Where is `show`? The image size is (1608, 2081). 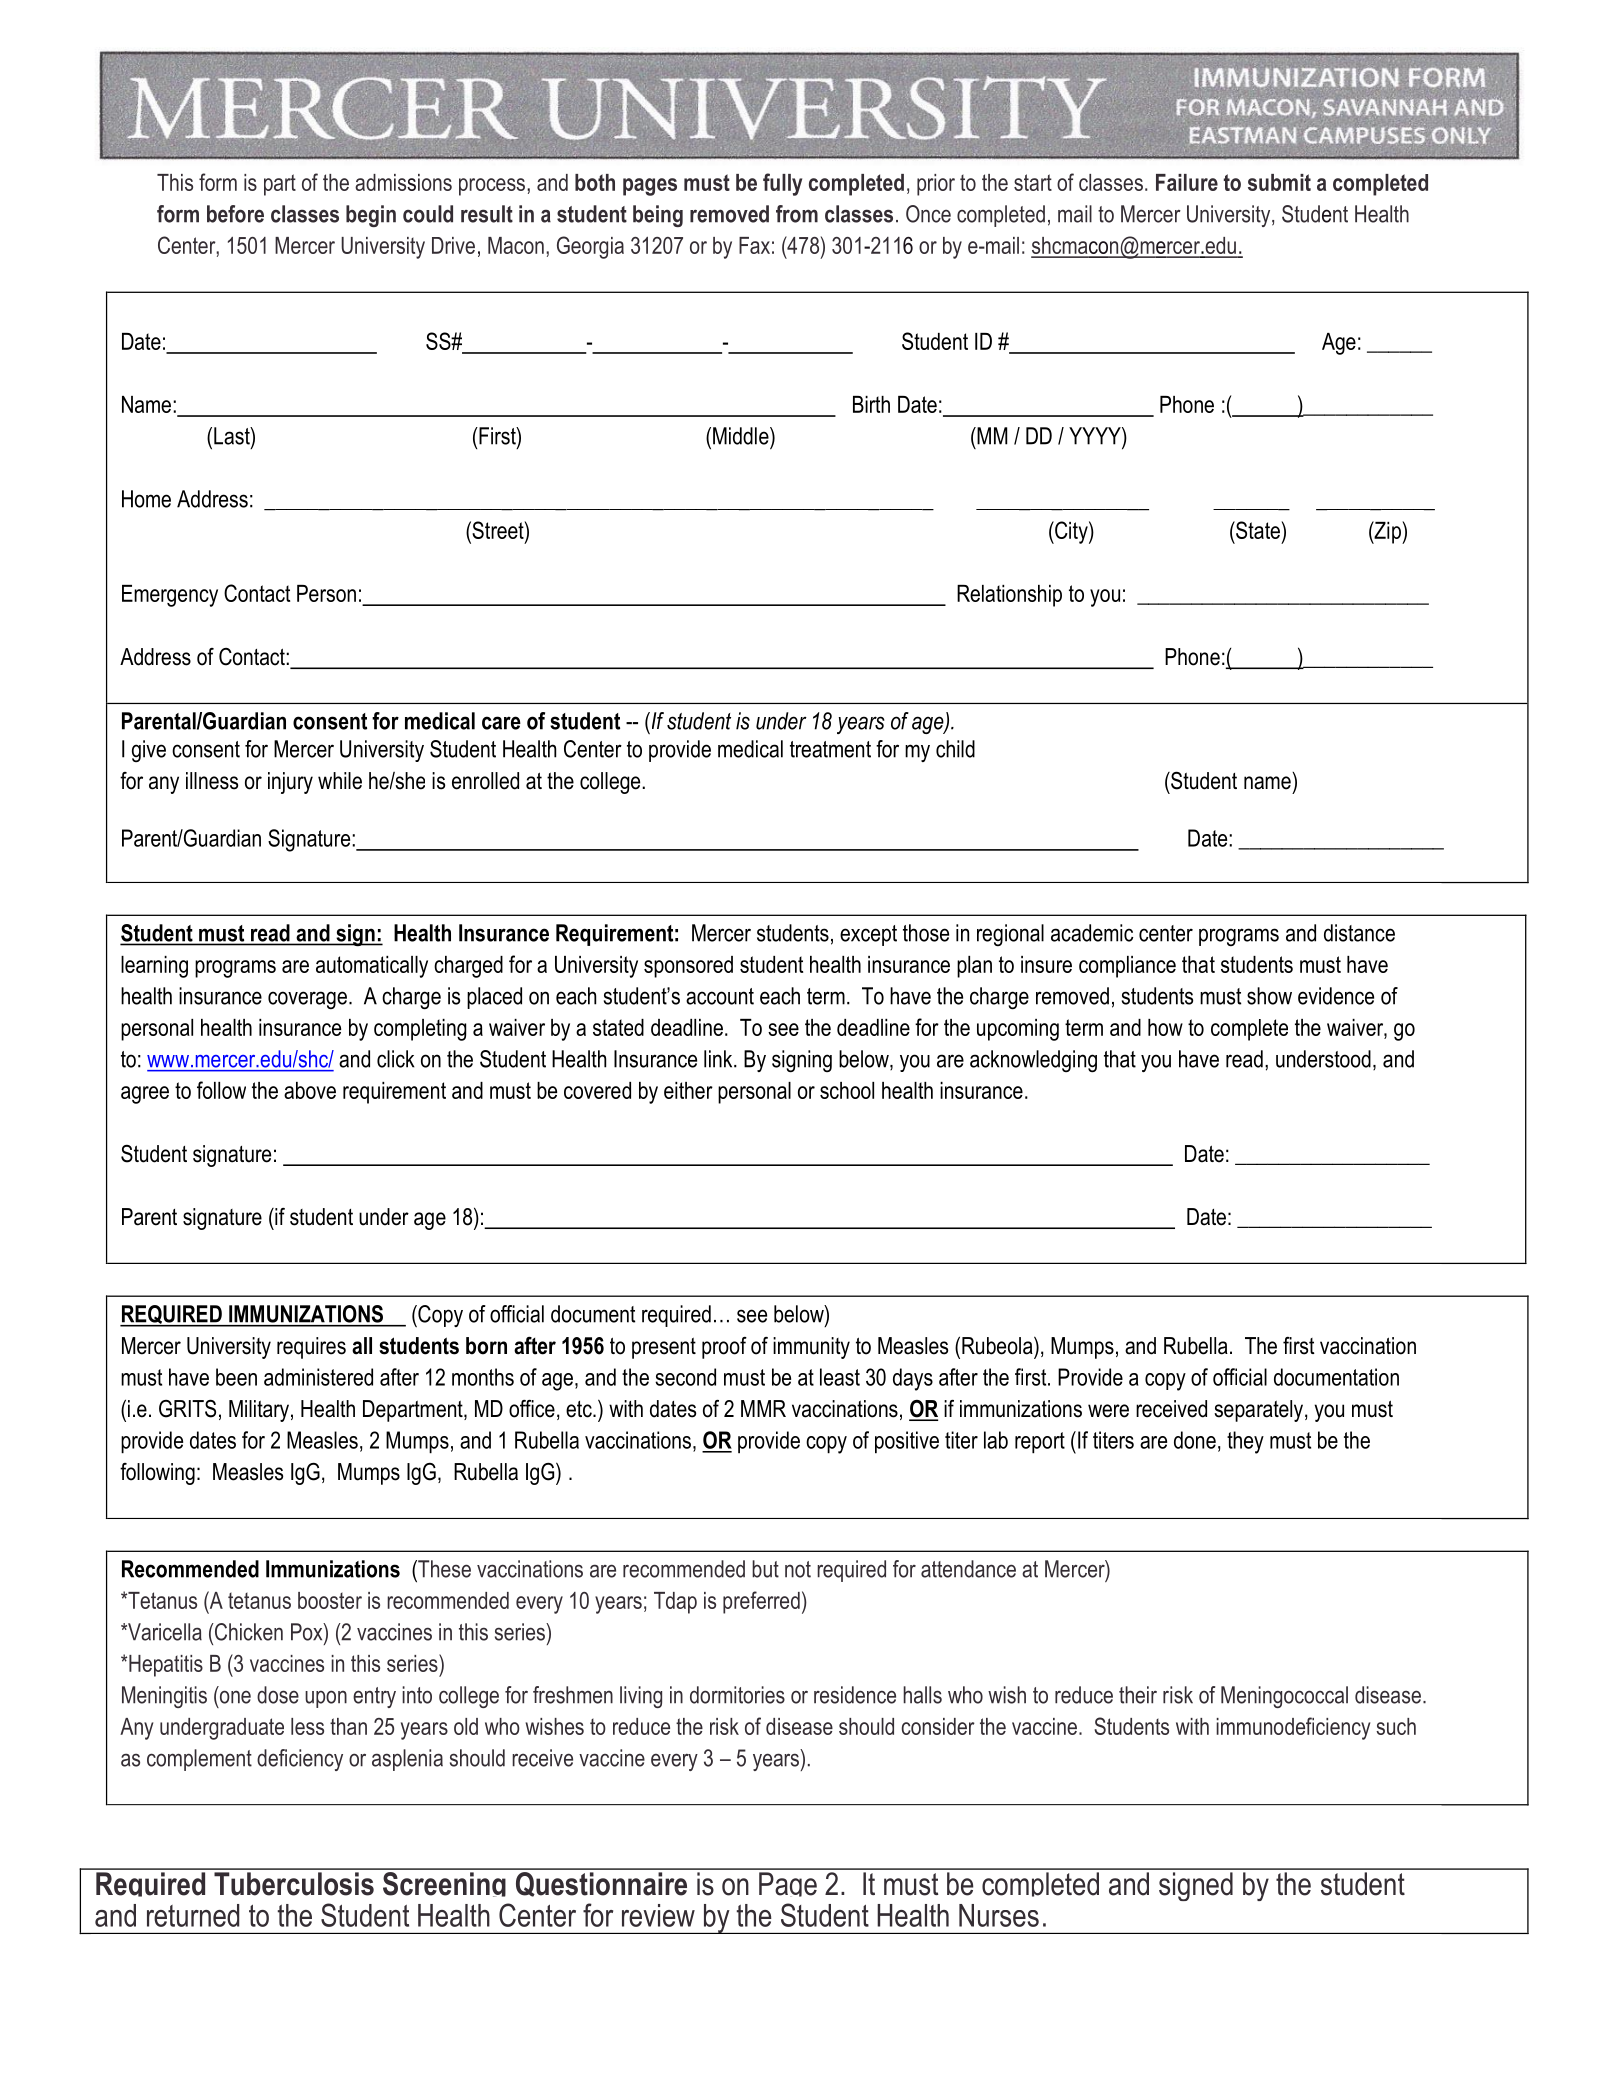 show is located at coordinates (1269, 996).
